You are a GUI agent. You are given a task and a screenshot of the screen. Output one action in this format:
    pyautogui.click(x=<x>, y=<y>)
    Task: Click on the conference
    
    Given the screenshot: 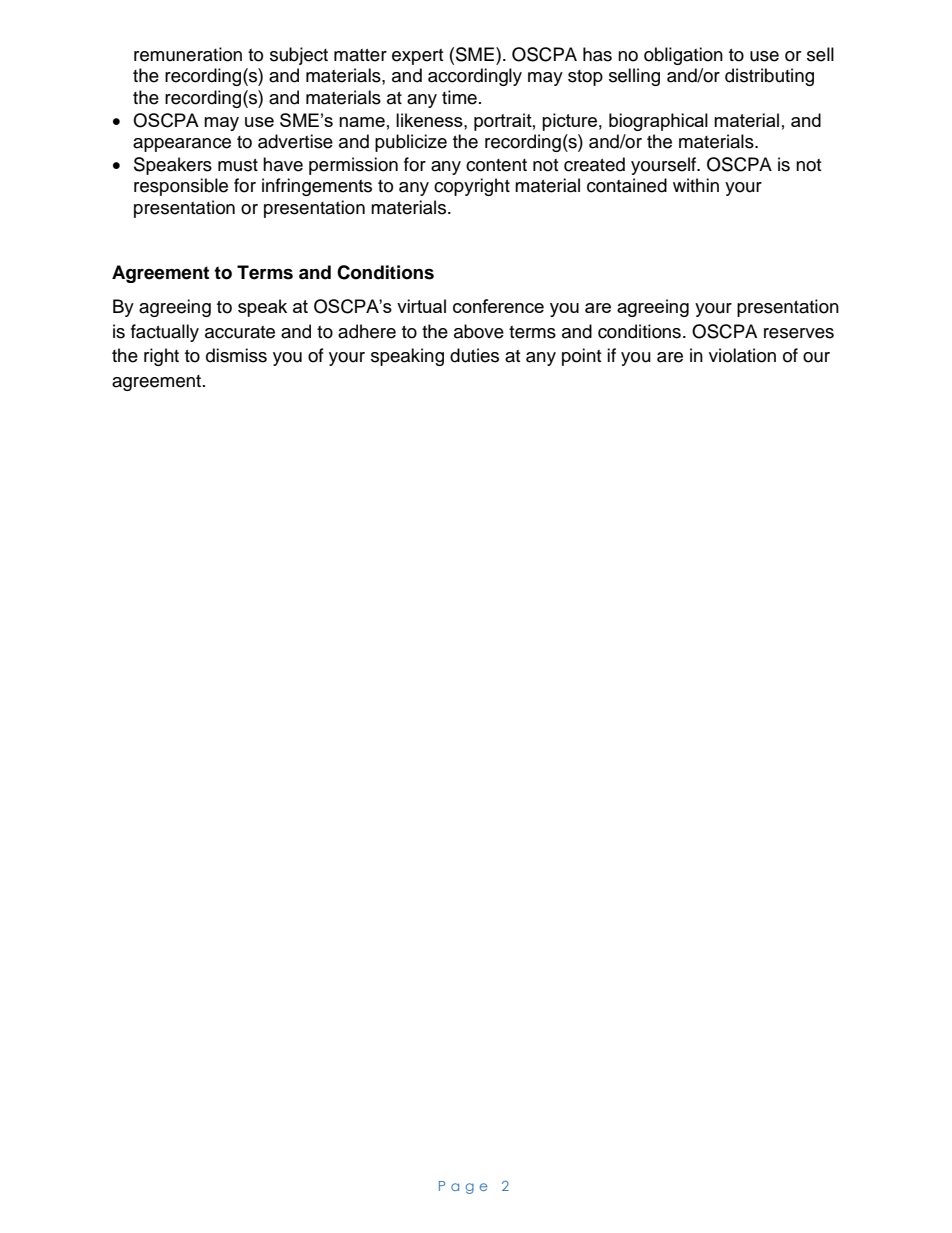 What is the action you would take?
    pyautogui.click(x=498, y=306)
